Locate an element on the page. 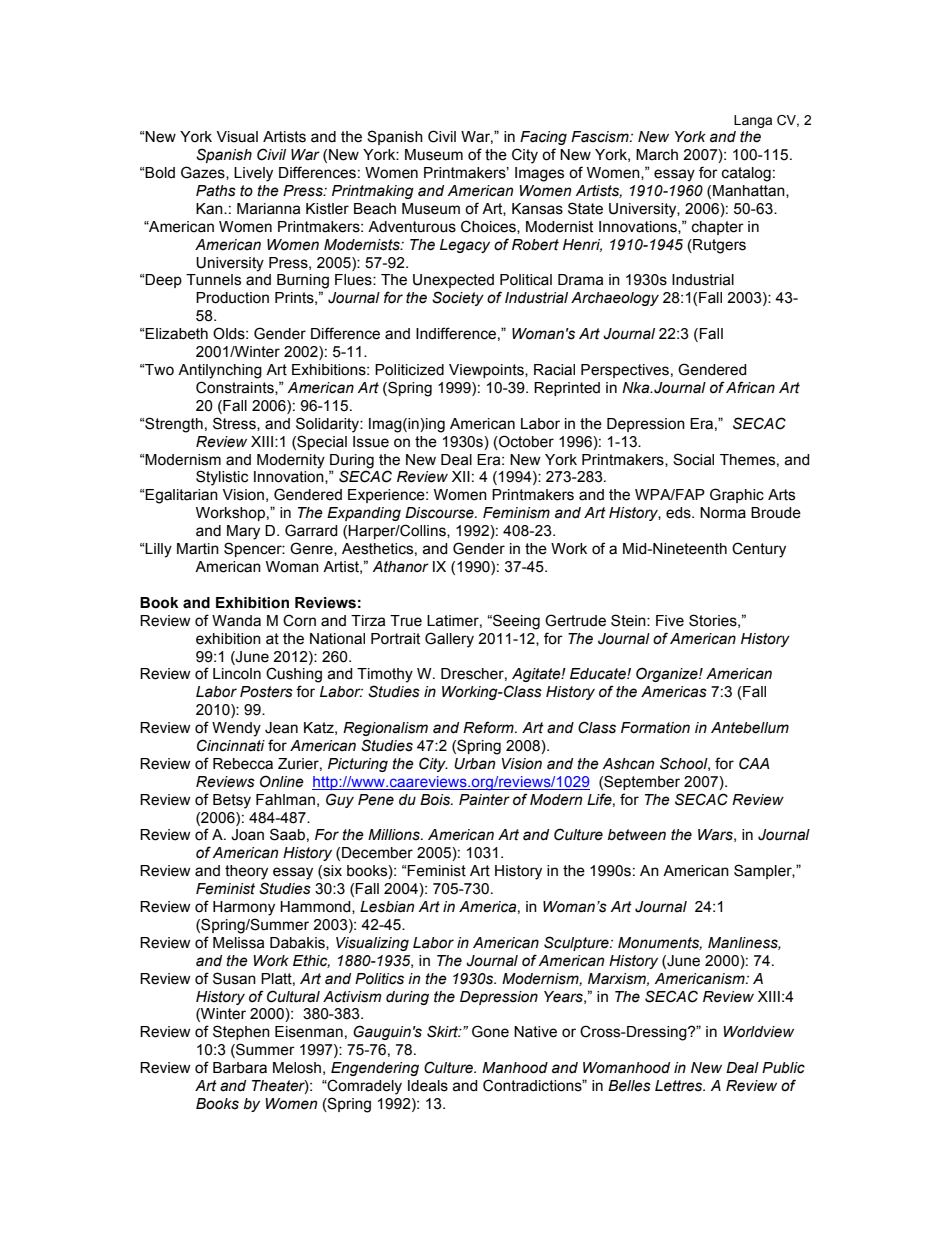  Viewpoints is located at coordinates (487, 371).
